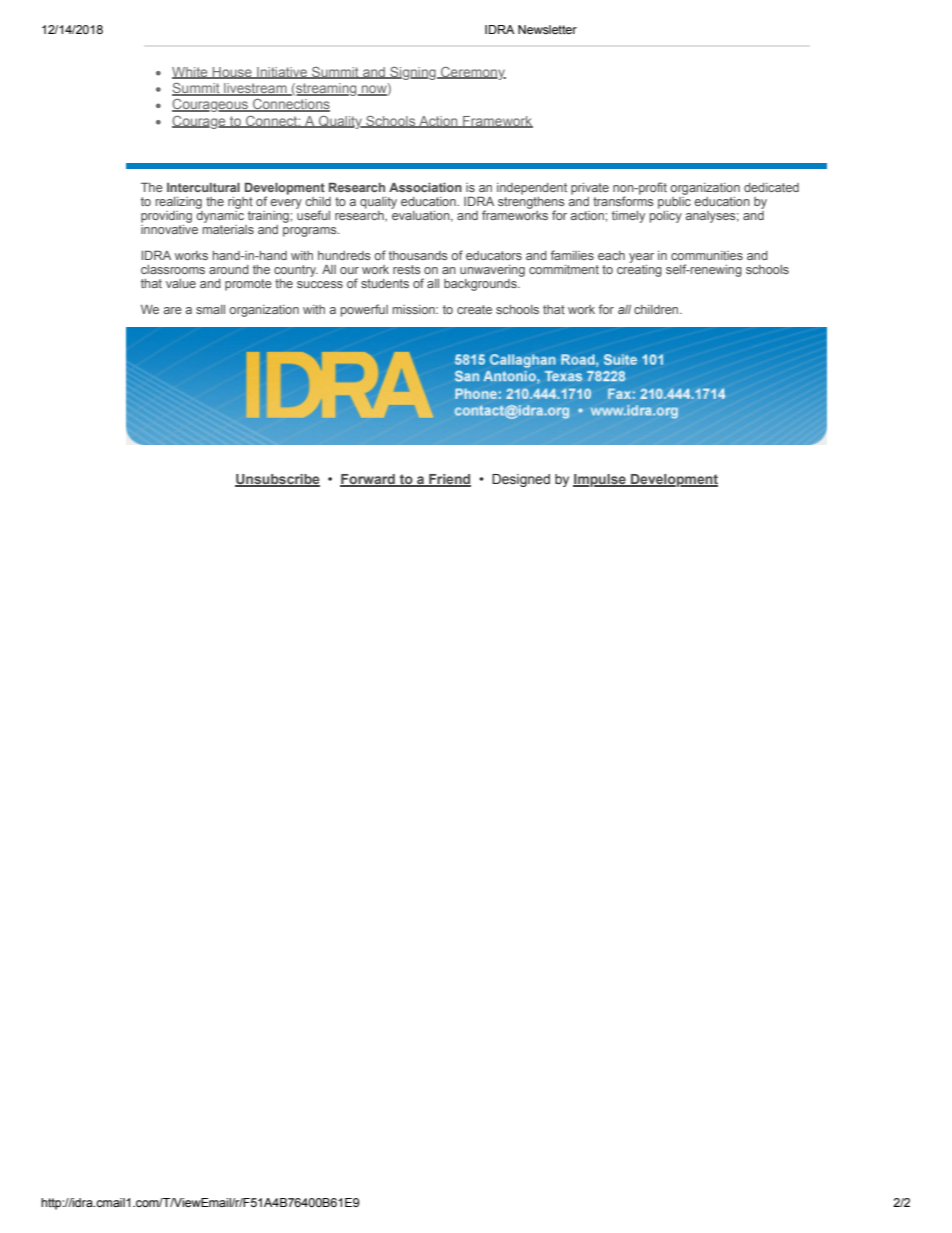 The width and height of the document is (952, 1233). What do you see at coordinates (600, 480) in the document?
I see `Impulse` at bounding box center [600, 480].
